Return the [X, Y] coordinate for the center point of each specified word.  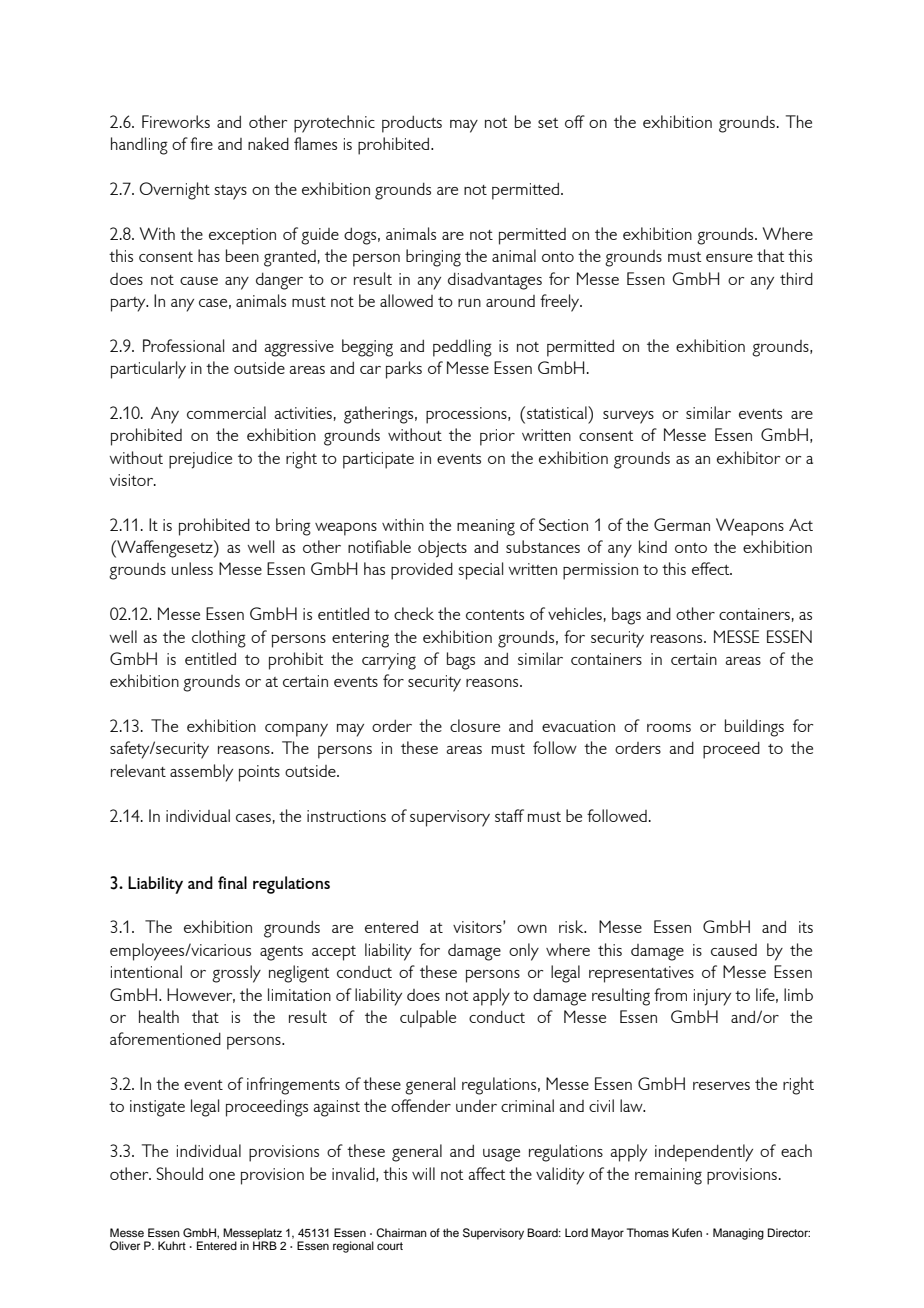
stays [230, 192]
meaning [486, 527]
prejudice [200, 460]
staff [509, 815]
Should [179, 1173]
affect [487, 1173]
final [232, 882]
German [682, 524]
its [806, 927]
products [412, 124]
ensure [729, 258]
